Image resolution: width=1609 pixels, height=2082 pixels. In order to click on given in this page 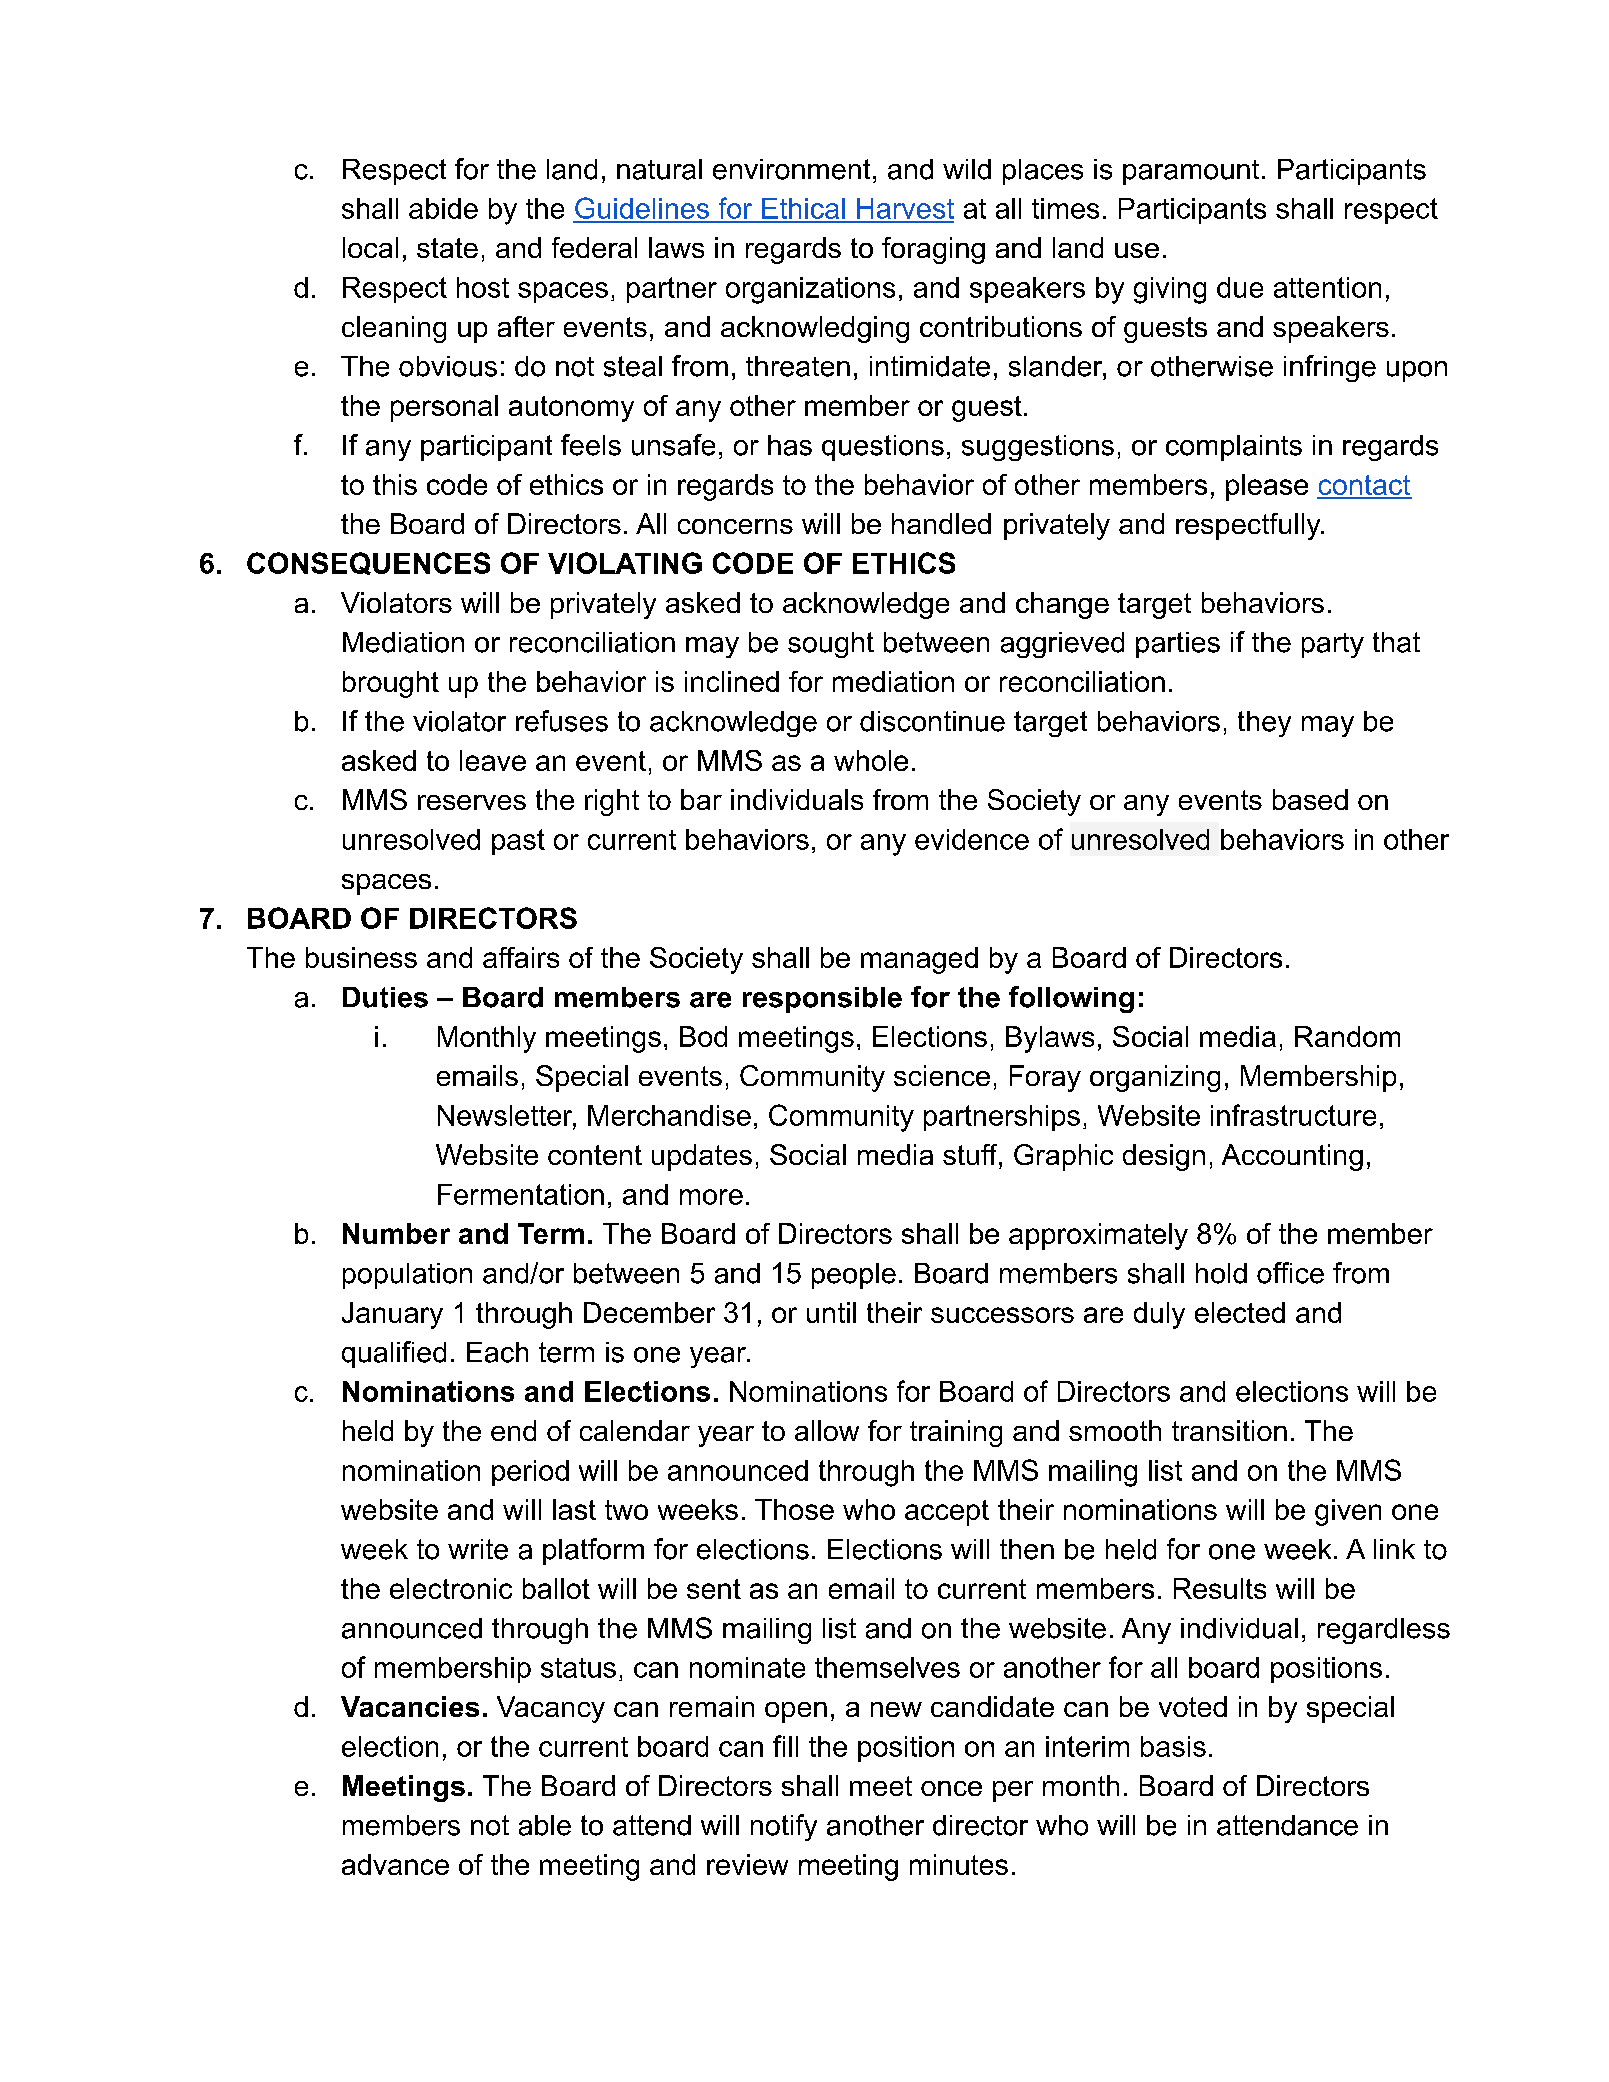, I will do `click(1348, 1512)`.
